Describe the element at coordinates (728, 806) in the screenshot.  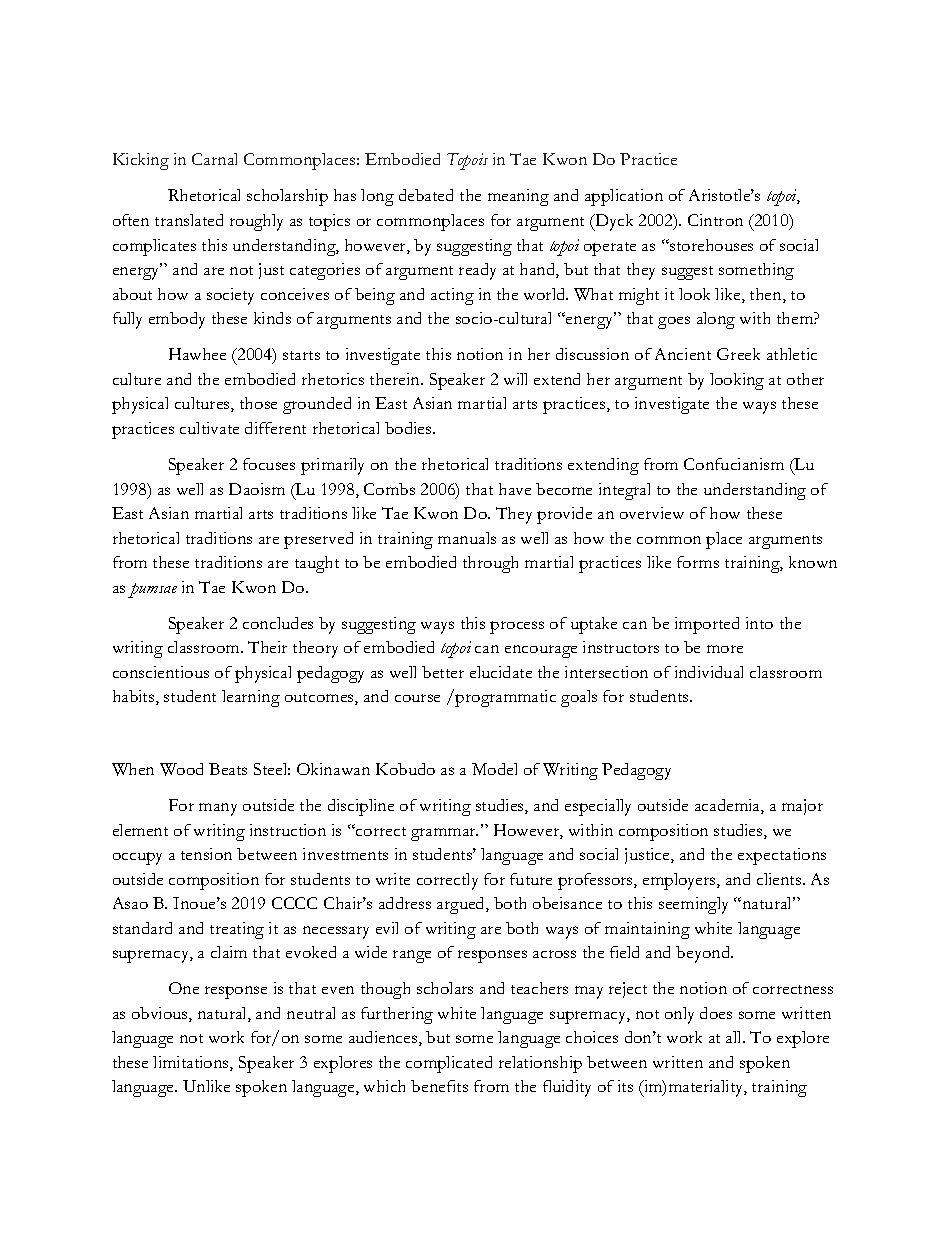
I see `academia` at that location.
